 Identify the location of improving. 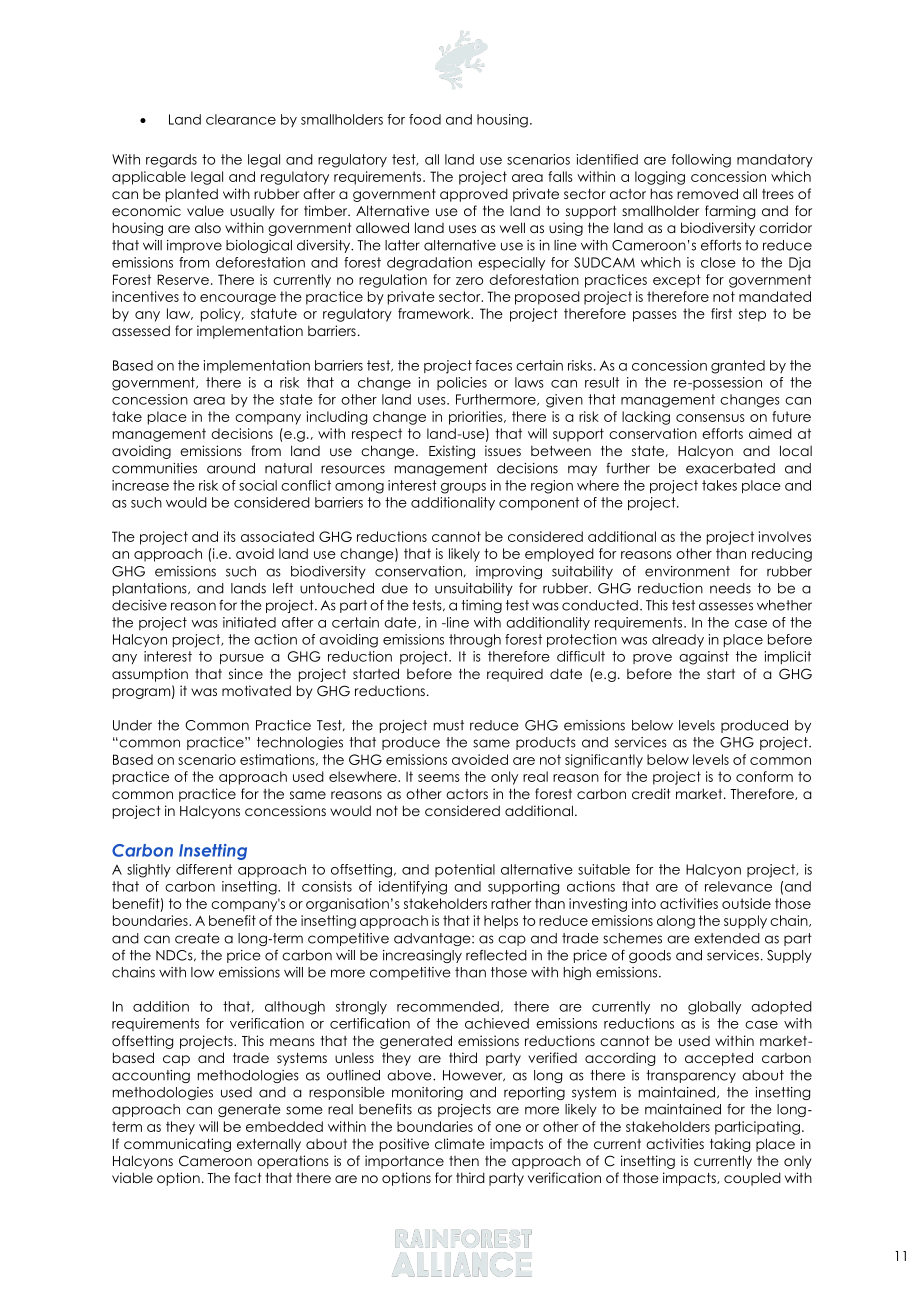
(509, 572).
